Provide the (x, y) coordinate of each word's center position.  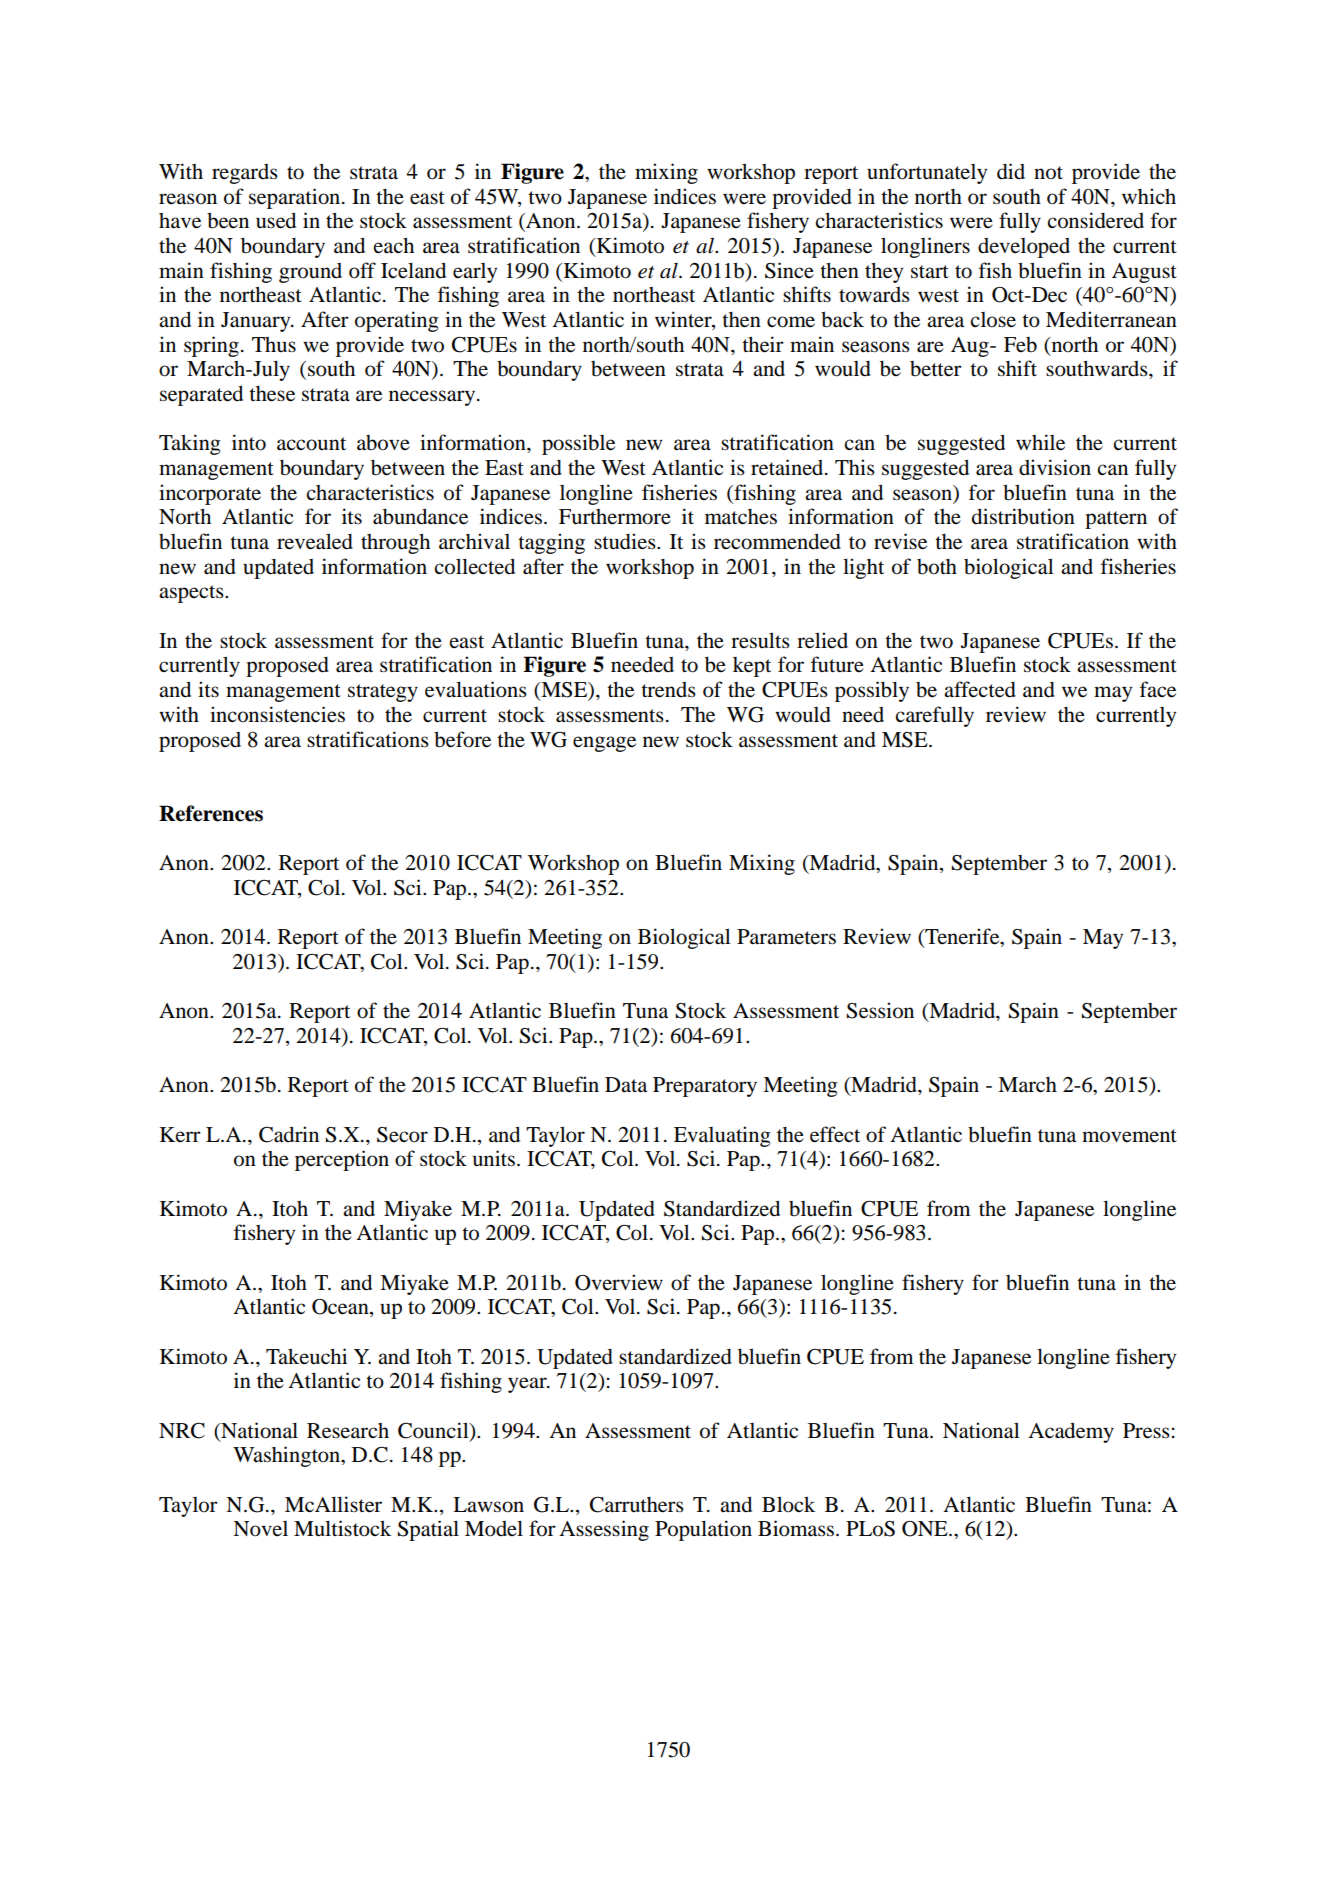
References (211, 813)
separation (296, 198)
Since (789, 270)
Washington (287, 1456)
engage (604, 744)
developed (1024, 248)
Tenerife (962, 937)
